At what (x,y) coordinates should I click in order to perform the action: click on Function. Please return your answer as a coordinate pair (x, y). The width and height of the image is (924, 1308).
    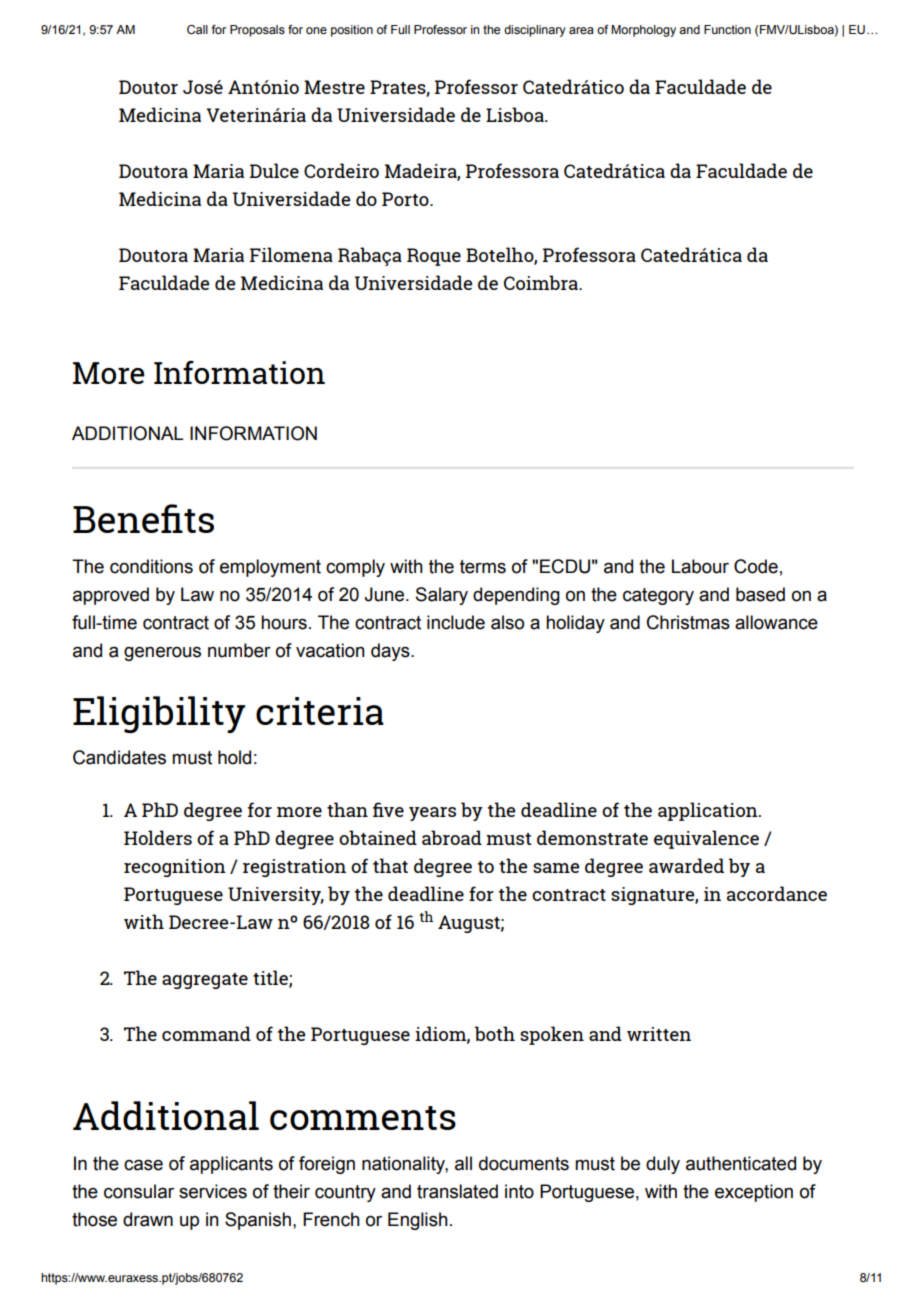
    Looking at the image, I should click on (727, 29).
